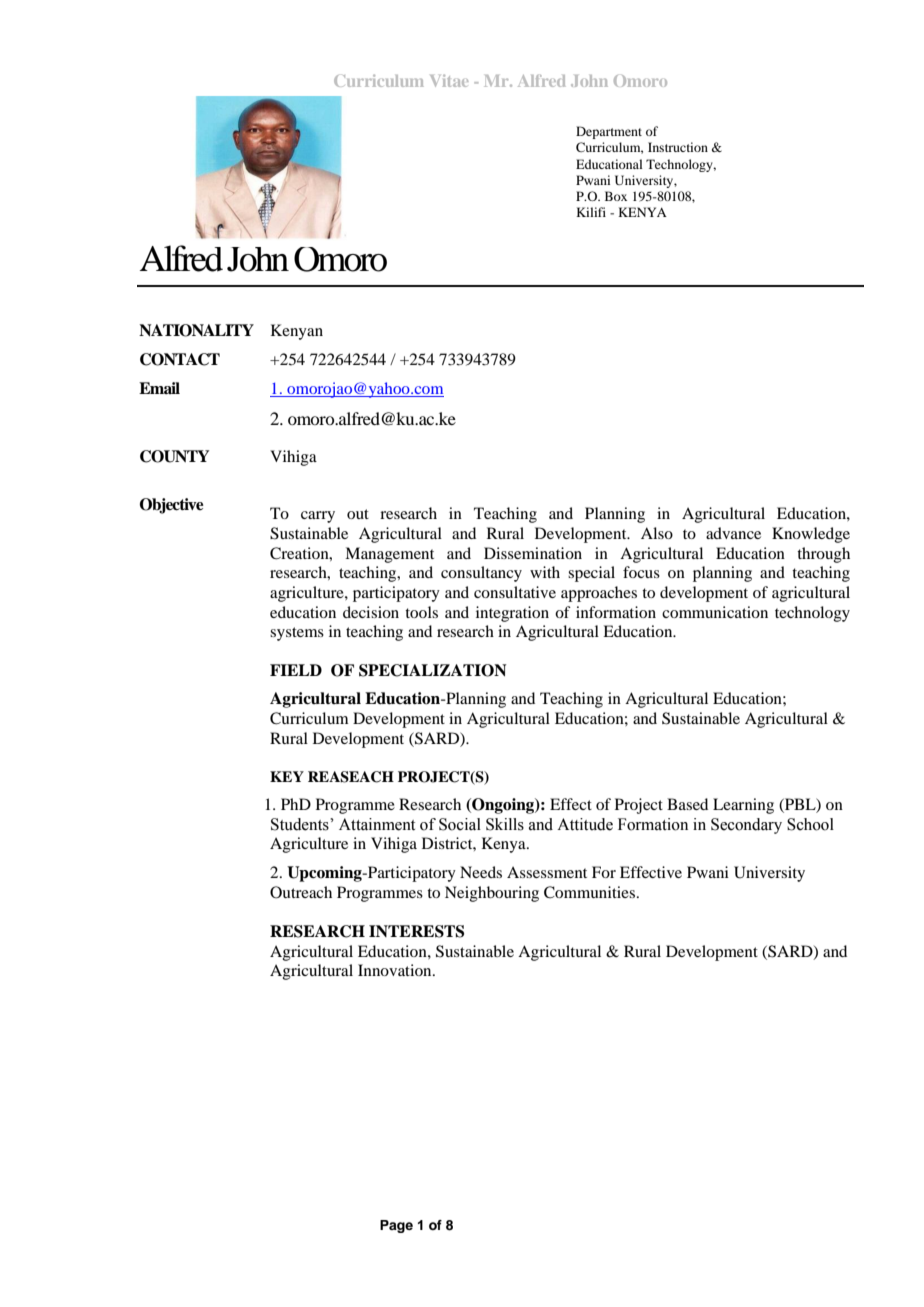 The image size is (924, 1307). Describe the element at coordinates (746, 826) in the screenshot. I see `Secondary` at that location.
